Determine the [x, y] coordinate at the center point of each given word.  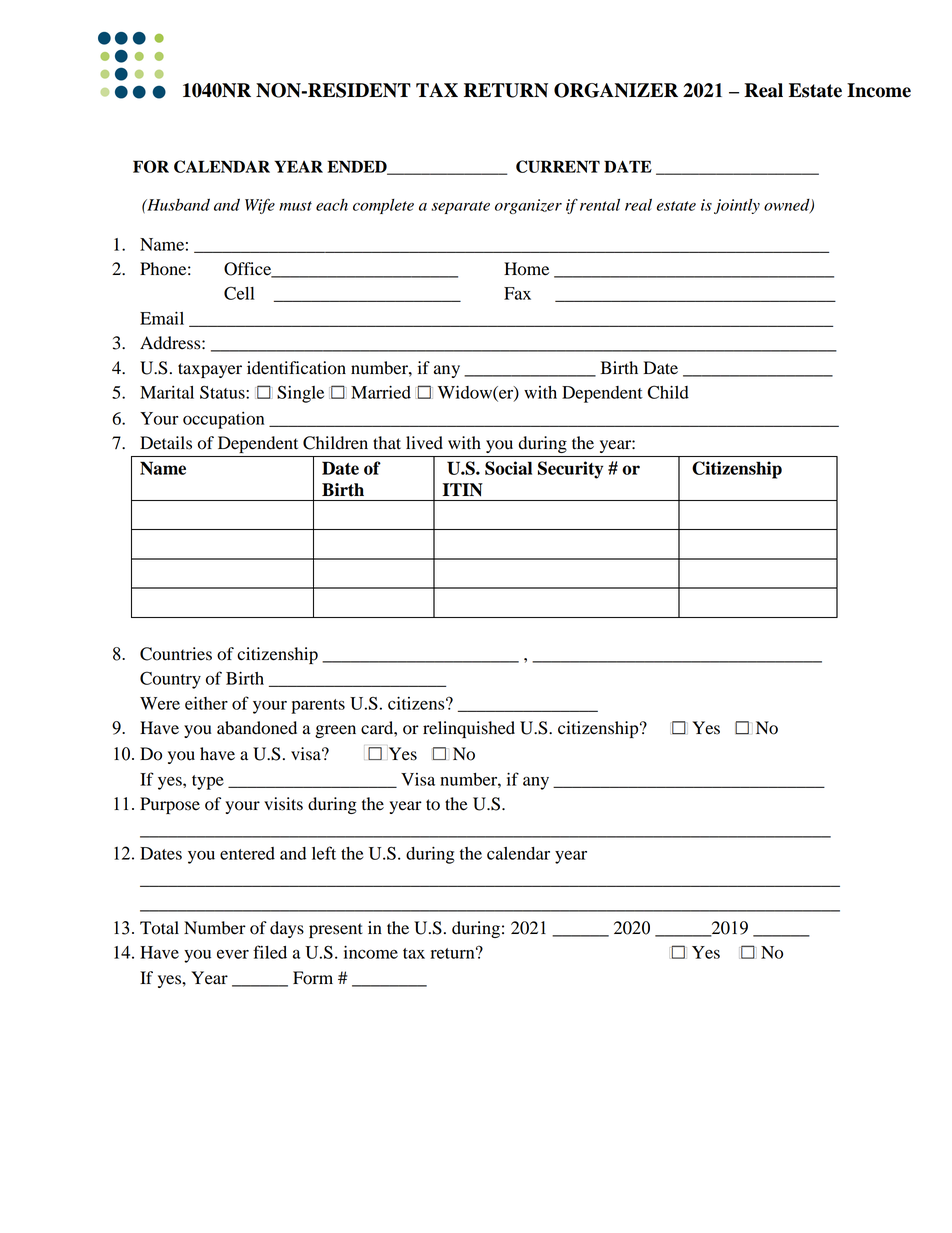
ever [233, 954]
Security [570, 470]
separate [460, 207]
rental [600, 205]
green [335, 731]
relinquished [469, 729]
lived [424, 443]
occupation [223, 420]
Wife [260, 206]
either [206, 703]
